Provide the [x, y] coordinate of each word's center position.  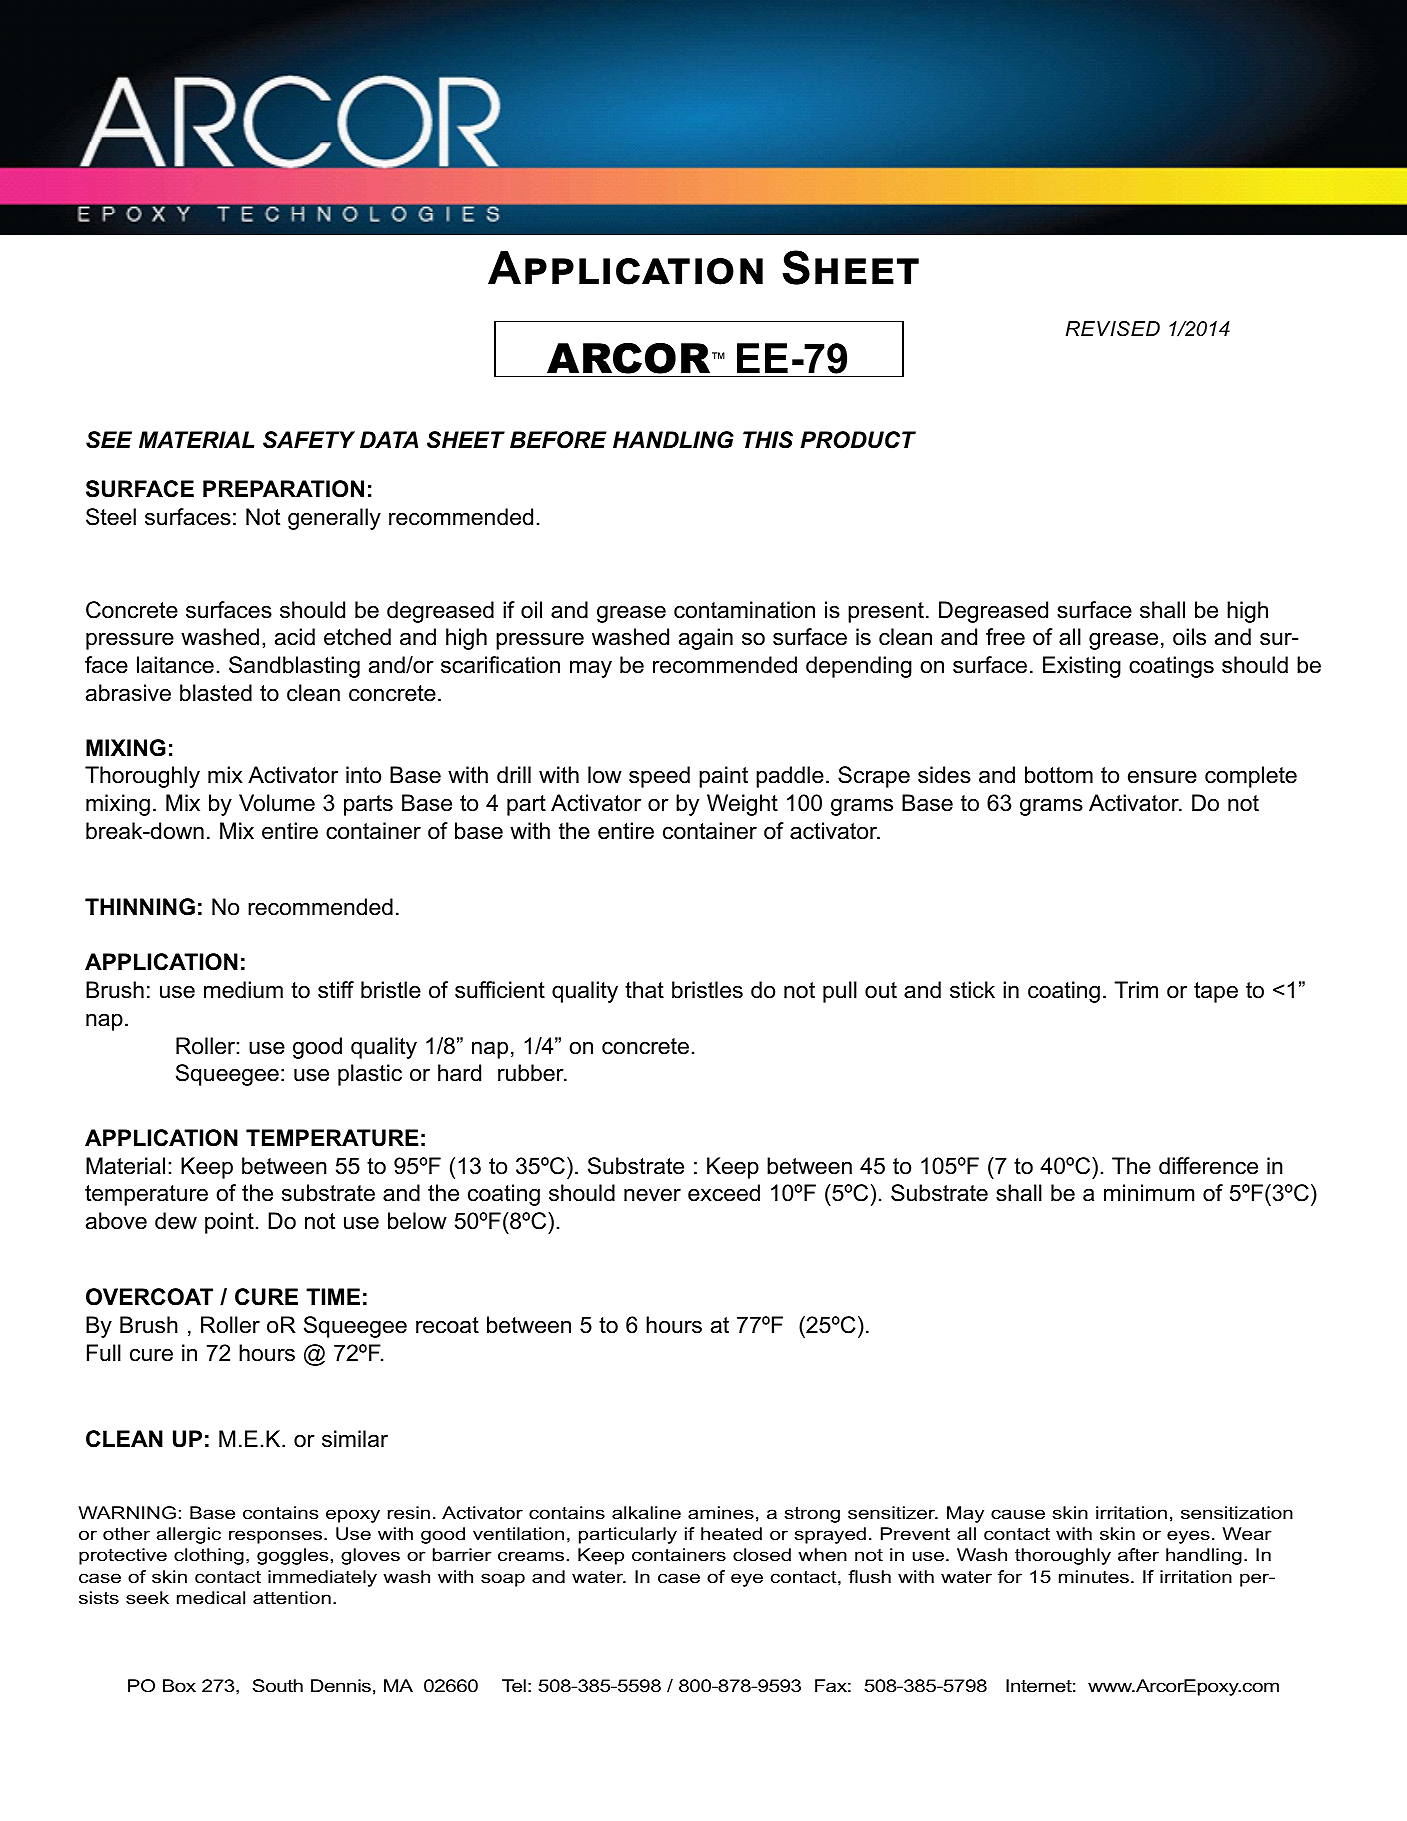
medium [243, 990]
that [644, 990]
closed [762, 1555]
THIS [768, 440]
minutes [1094, 1577]
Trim [1136, 989]
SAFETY [309, 440]
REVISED [1113, 329]
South [277, 1685]
